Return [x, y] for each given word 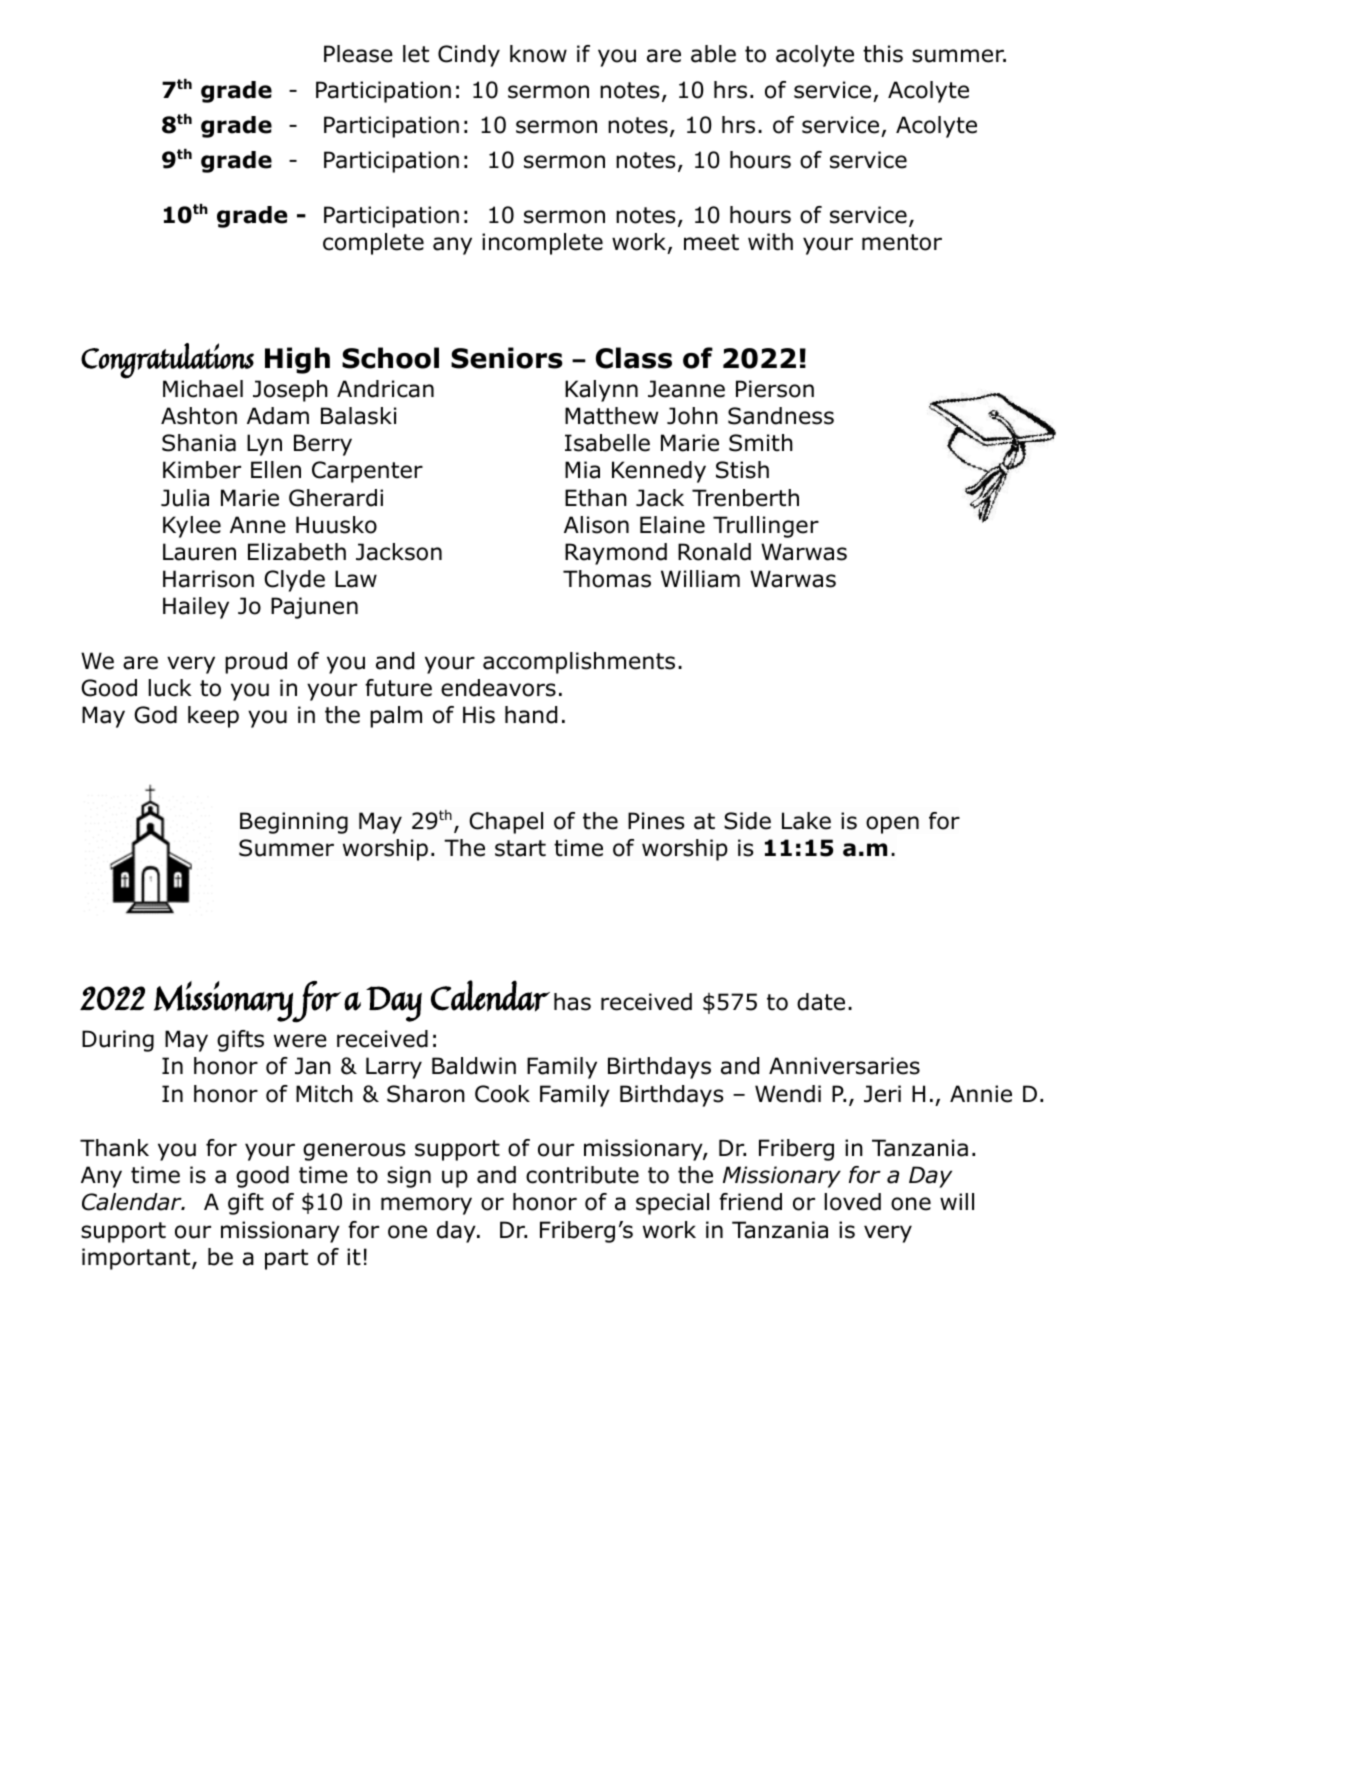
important [137, 1259]
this [883, 54]
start [520, 848]
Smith [761, 443]
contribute [582, 1175]
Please [358, 54]
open [892, 825]
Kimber [202, 470]
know [538, 54]
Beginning [294, 823]
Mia [582, 470]
